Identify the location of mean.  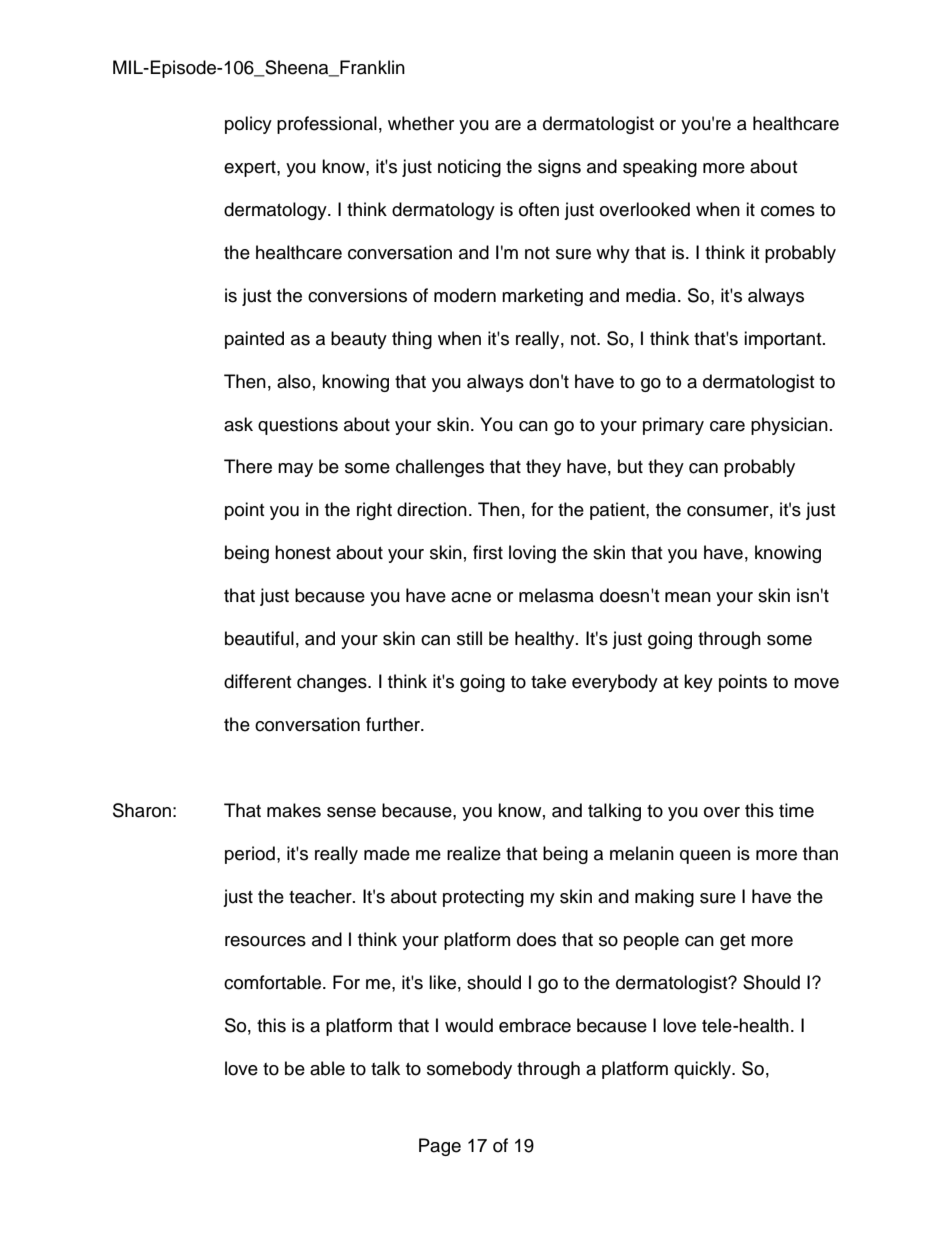
(688, 597).
